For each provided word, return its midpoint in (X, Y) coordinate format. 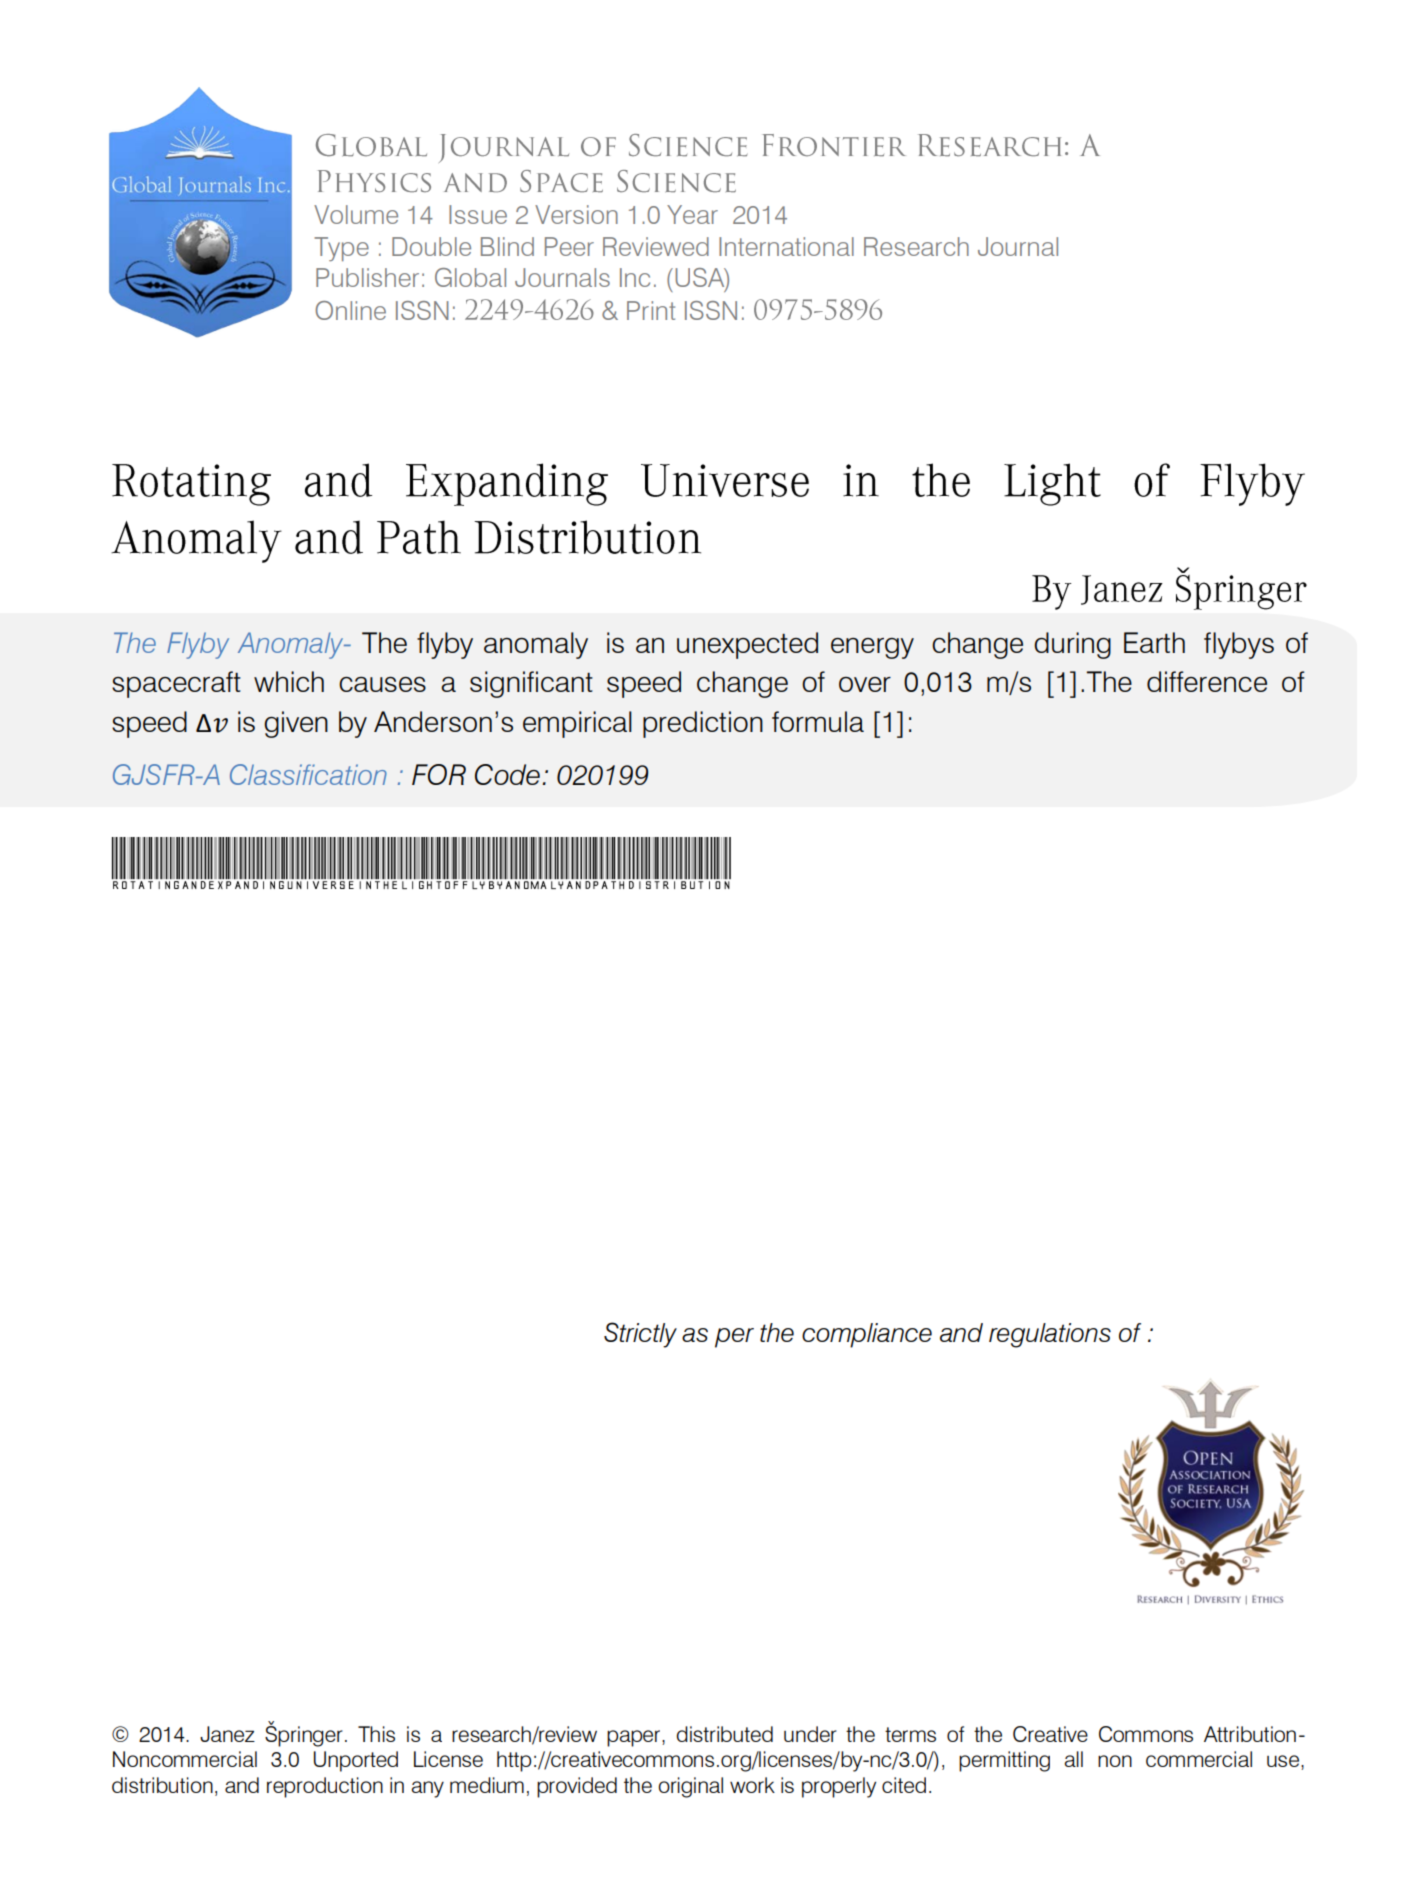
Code (507, 774)
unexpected (747, 645)
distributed (725, 1734)
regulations (1050, 1335)
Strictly (640, 1335)
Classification (308, 774)
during (1072, 645)
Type (341, 249)
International (786, 246)
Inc (635, 277)
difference (1207, 681)
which (289, 681)
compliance (867, 1335)
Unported (356, 1761)
